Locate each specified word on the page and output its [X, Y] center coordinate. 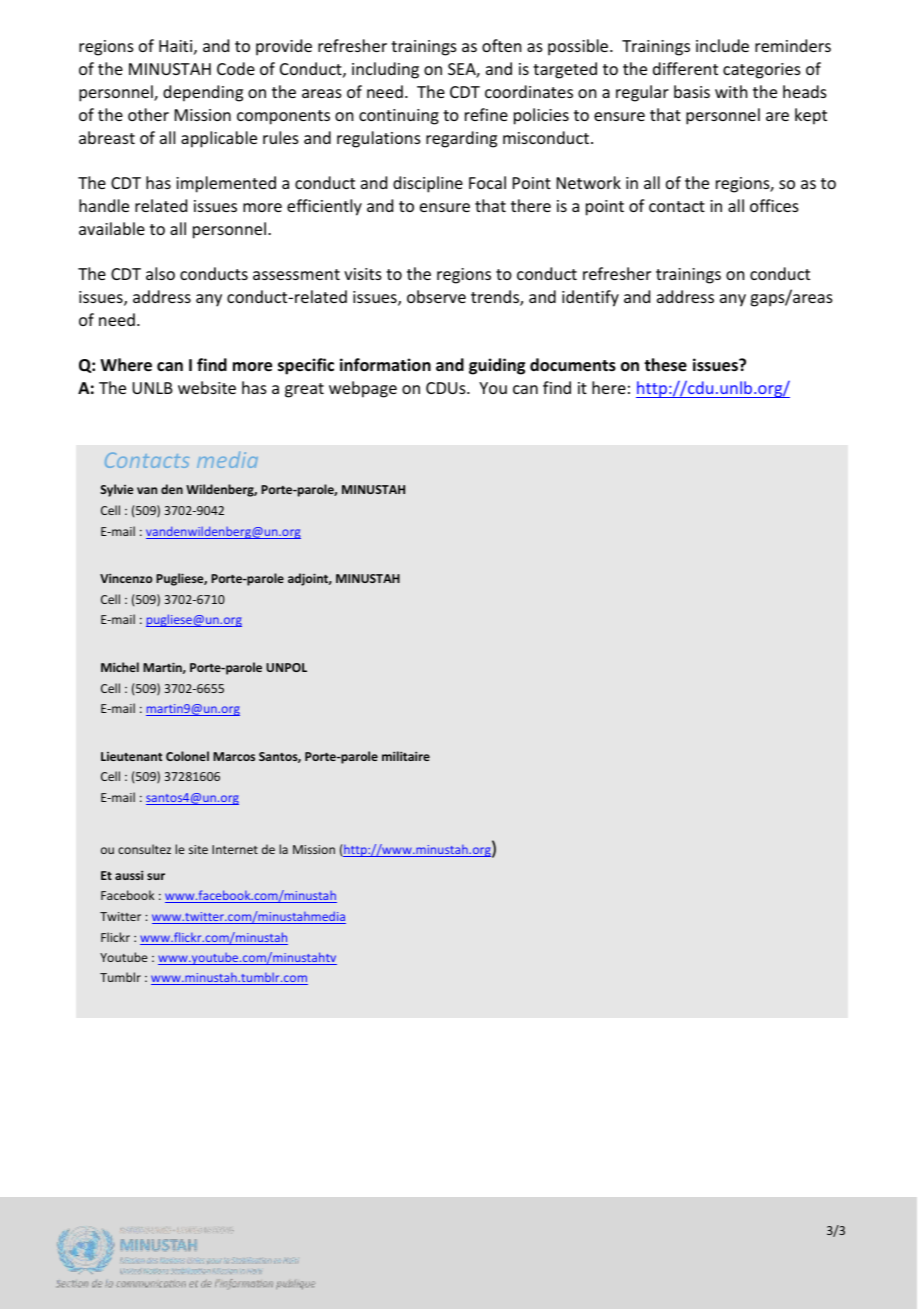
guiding [497, 366]
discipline [428, 184]
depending [203, 93]
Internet [235, 849]
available [112, 228]
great [304, 390]
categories [762, 71]
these [665, 365]
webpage [363, 389]
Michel [120, 667]
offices [774, 205]
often [501, 45]
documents [573, 365]
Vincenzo [126, 578]
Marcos [234, 756]
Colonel [187, 756]
